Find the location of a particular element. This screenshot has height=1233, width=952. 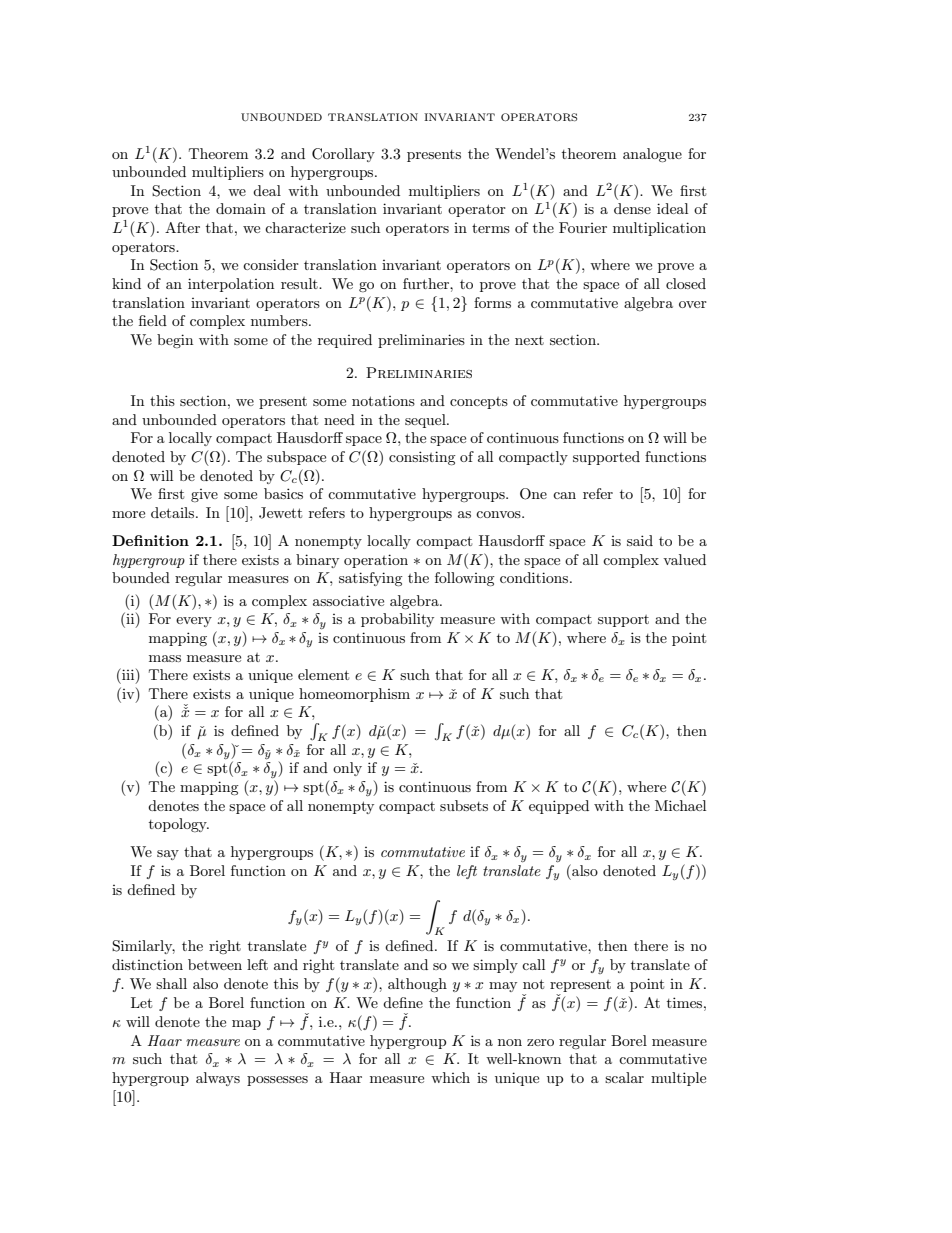

which is located at coordinates (450, 1077).
